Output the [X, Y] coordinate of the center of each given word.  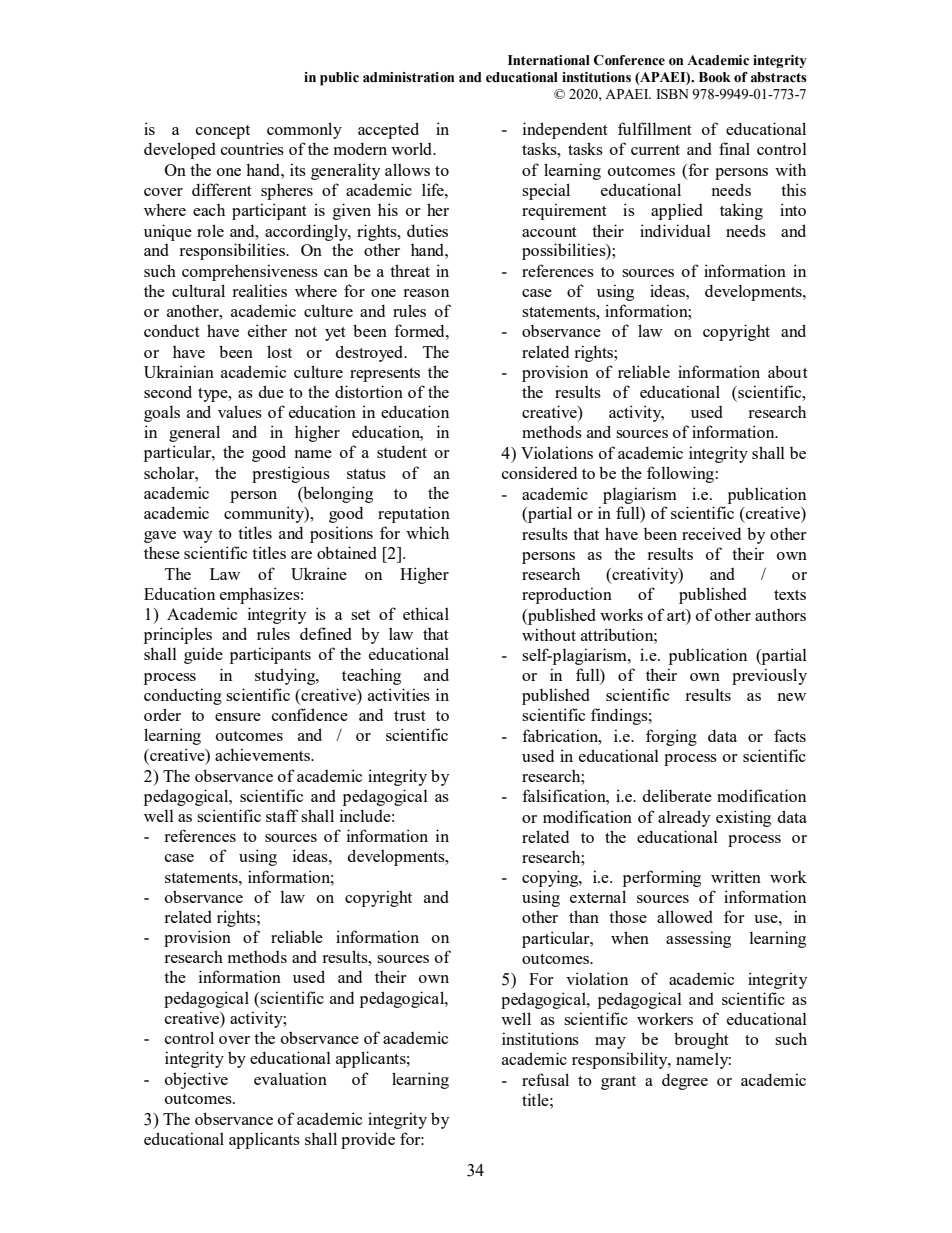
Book [715, 77]
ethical [426, 613]
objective [196, 1080]
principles [178, 635]
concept [223, 132]
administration [408, 77]
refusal [545, 1079]
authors [780, 615]
